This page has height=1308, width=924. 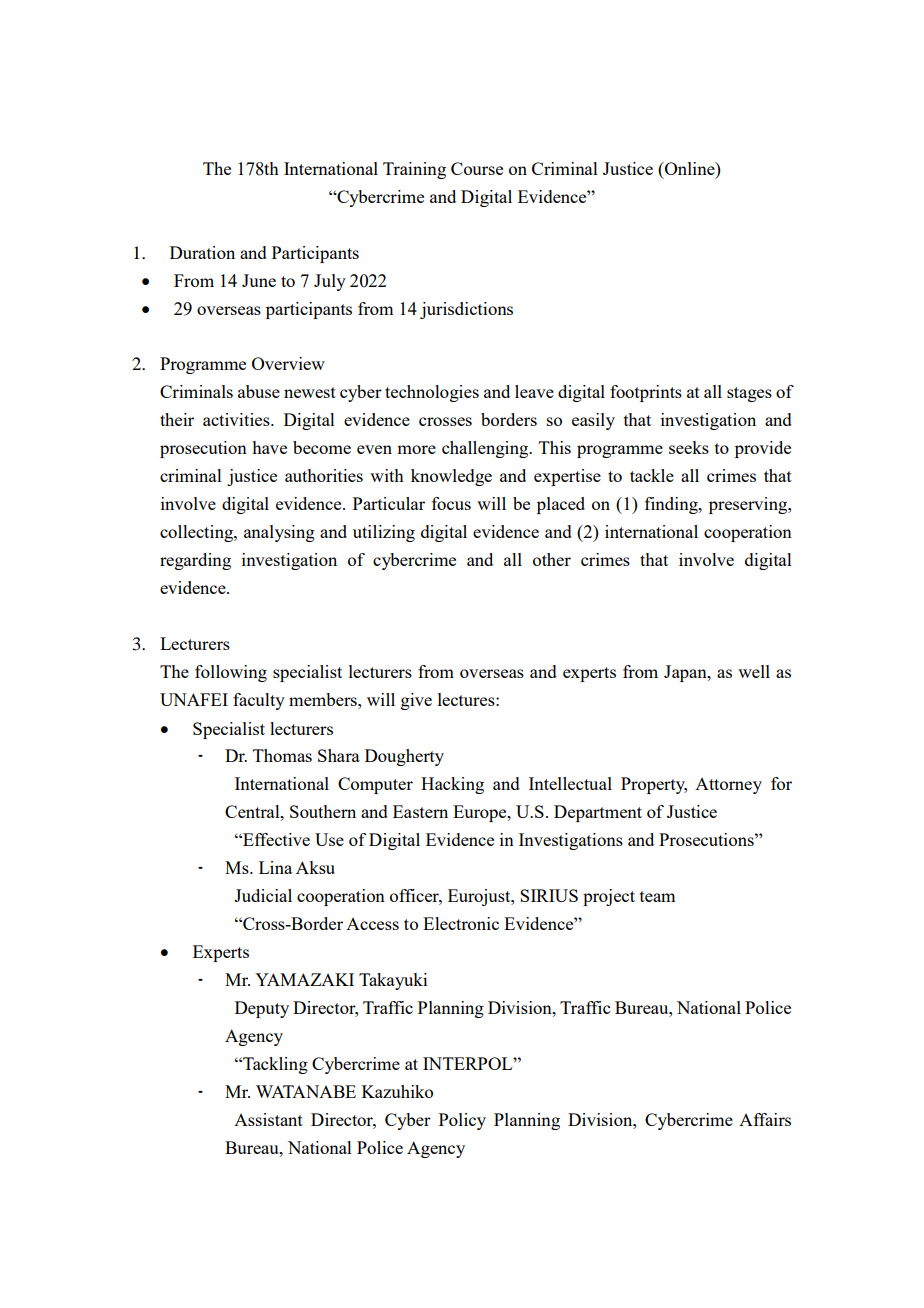 What do you see at coordinates (452, 785) in the page?
I see `Hacking` at bounding box center [452, 785].
